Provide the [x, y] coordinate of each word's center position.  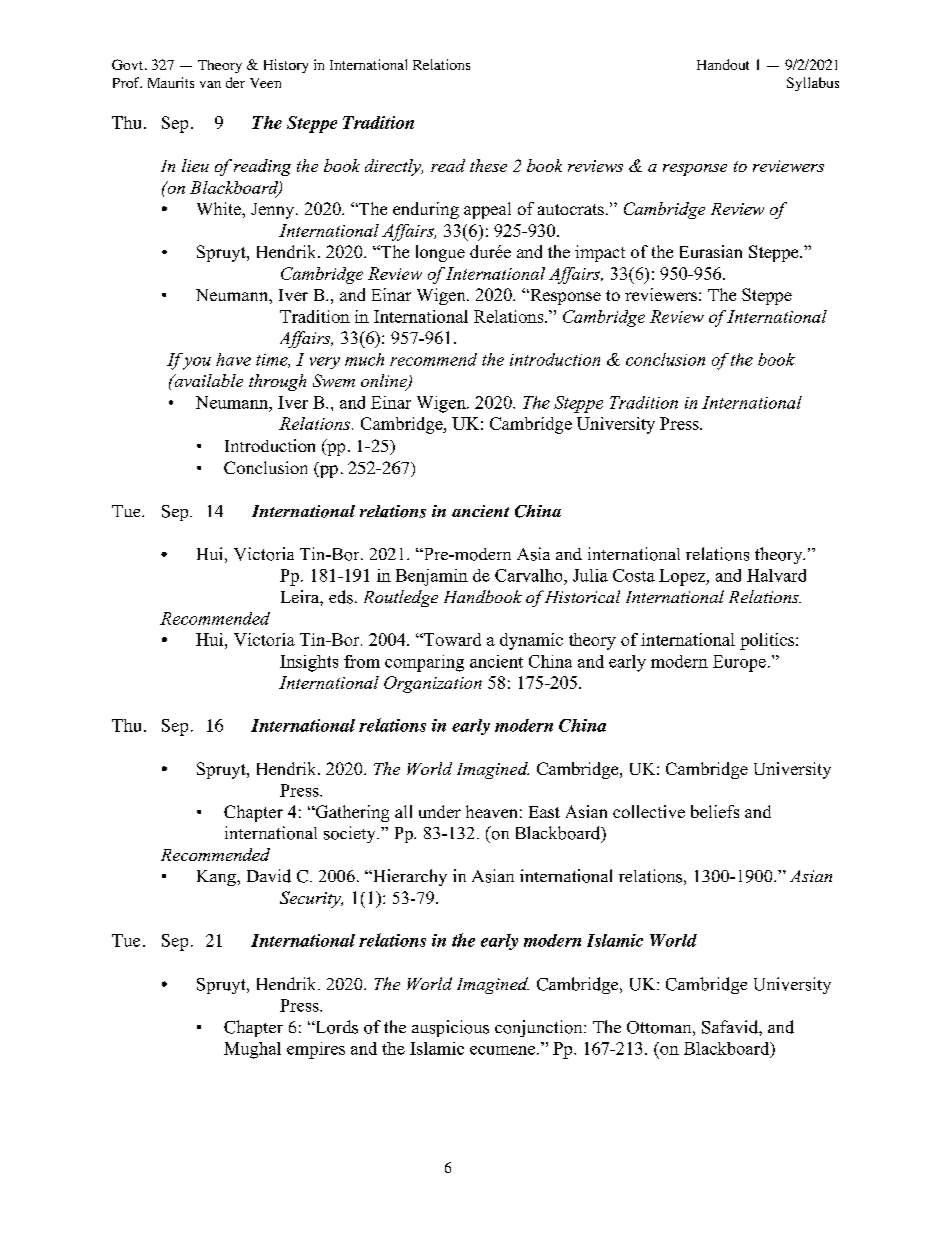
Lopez [683, 577]
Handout [723, 64]
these [488, 165]
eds [341, 597]
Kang [217, 878]
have [233, 359]
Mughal [252, 1050]
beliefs [715, 811]
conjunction [540, 1028]
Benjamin [432, 577]
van [210, 84]
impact [600, 253]
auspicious [450, 1028]
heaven [491, 811]
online [385, 382]
